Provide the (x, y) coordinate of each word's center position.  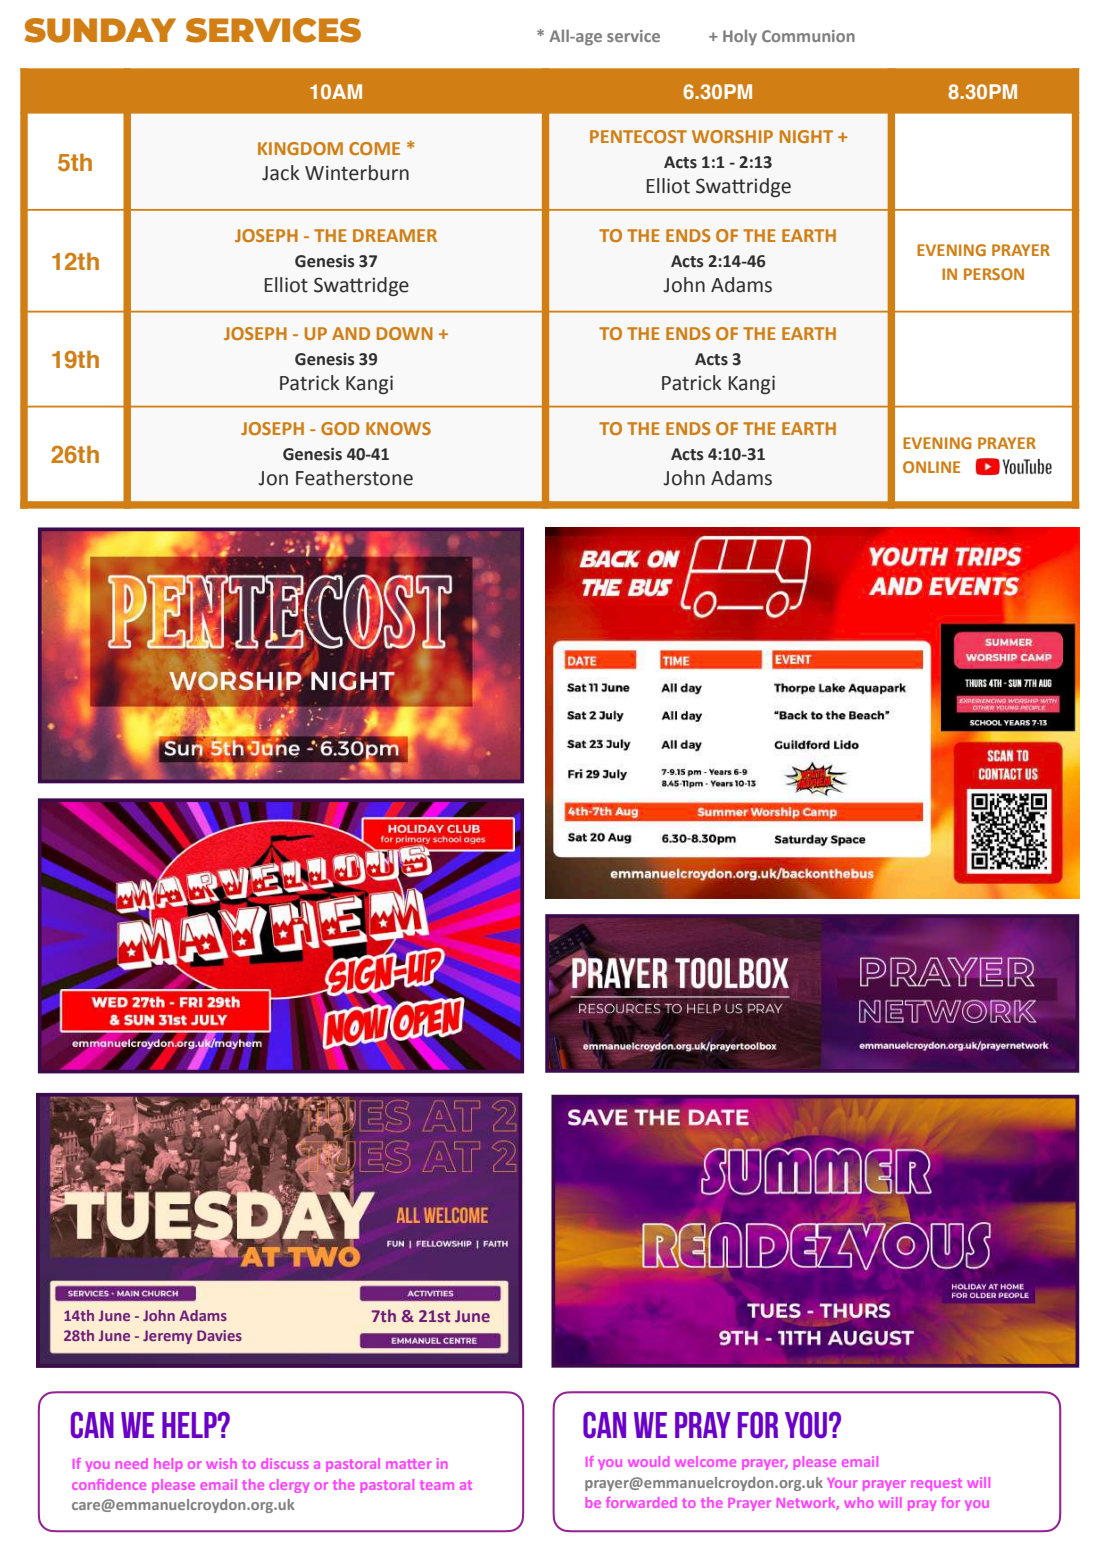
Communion (808, 36)
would (648, 1461)
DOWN (405, 333)
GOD (340, 428)
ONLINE (931, 467)
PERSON (994, 274)
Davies (219, 1335)
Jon (273, 478)
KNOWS (398, 428)
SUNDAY (100, 30)
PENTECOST (638, 136)
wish (221, 1463)
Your (842, 1483)
